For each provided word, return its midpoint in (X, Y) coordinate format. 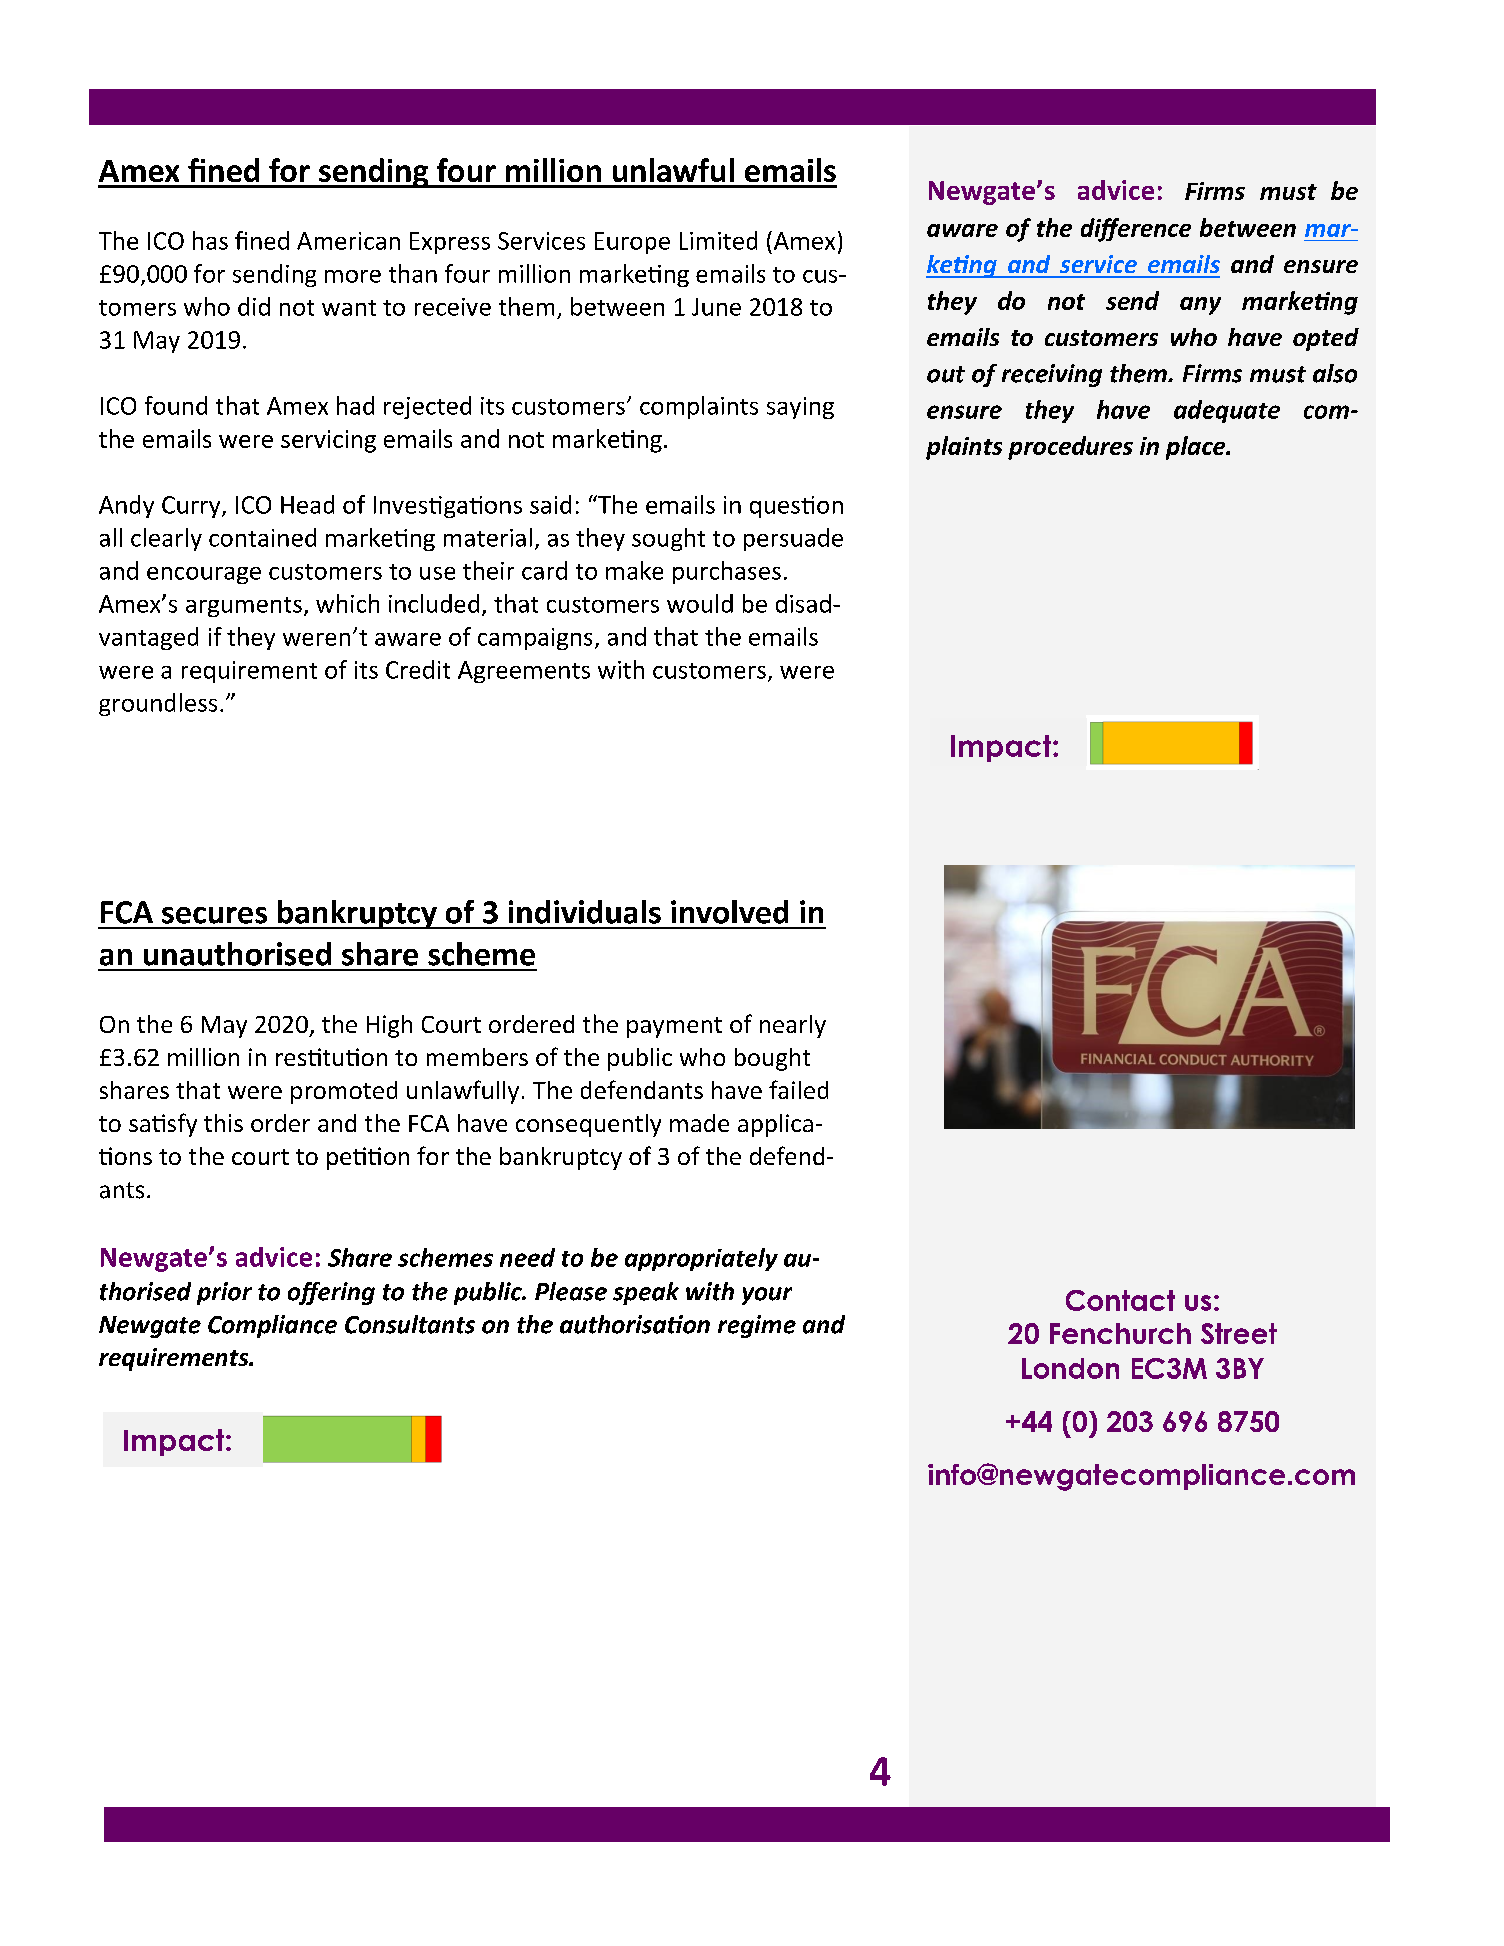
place (1197, 448)
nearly (793, 1026)
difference (1136, 230)
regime (757, 1326)
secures (214, 915)
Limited (718, 240)
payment (674, 1027)
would (700, 603)
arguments (244, 607)
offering (331, 1293)
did (254, 306)
